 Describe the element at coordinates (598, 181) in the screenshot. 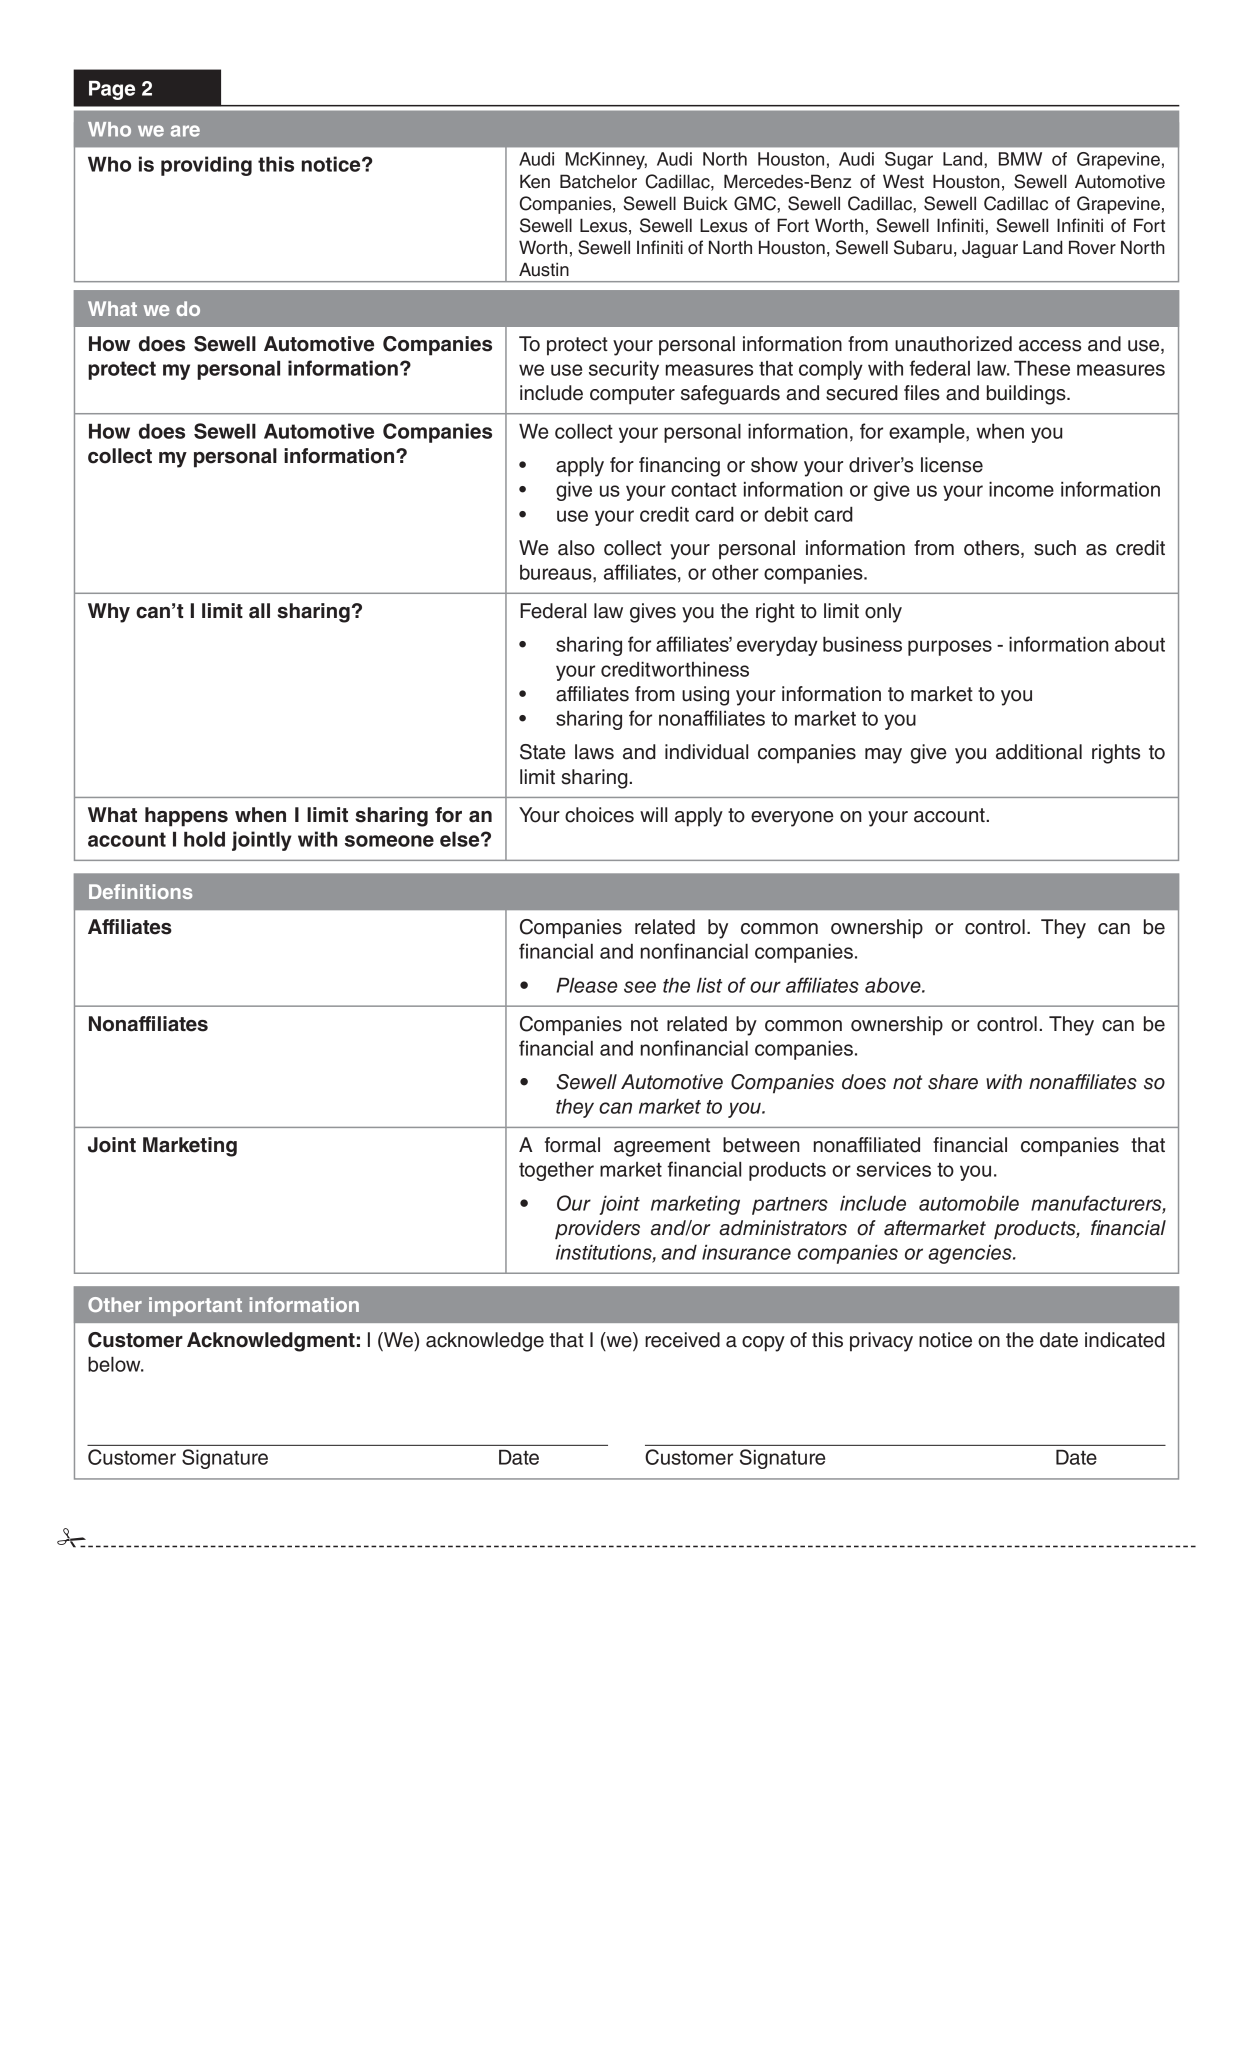

I see `Batchelor` at that location.
